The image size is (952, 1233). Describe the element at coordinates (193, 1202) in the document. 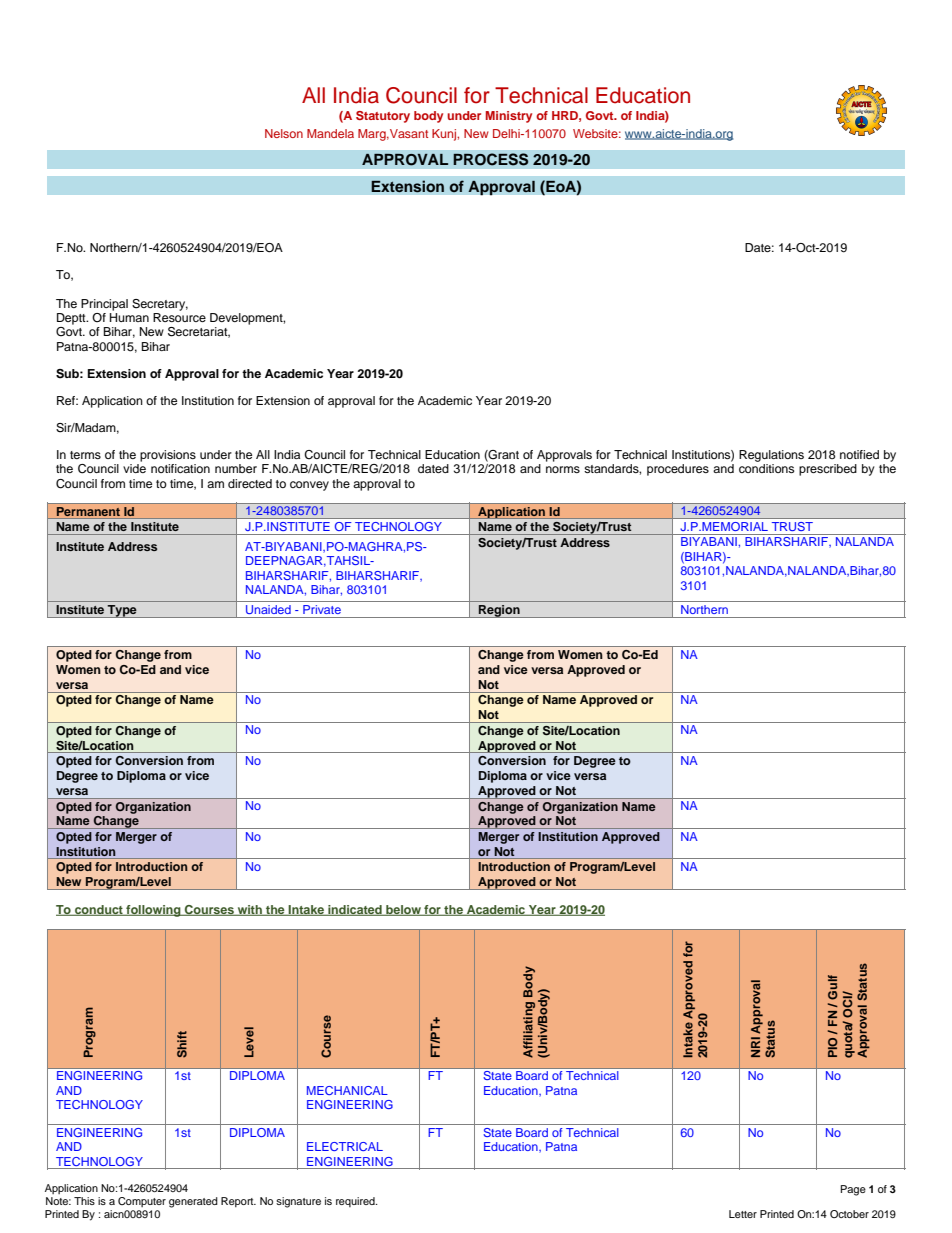

I see `generated` at that location.
